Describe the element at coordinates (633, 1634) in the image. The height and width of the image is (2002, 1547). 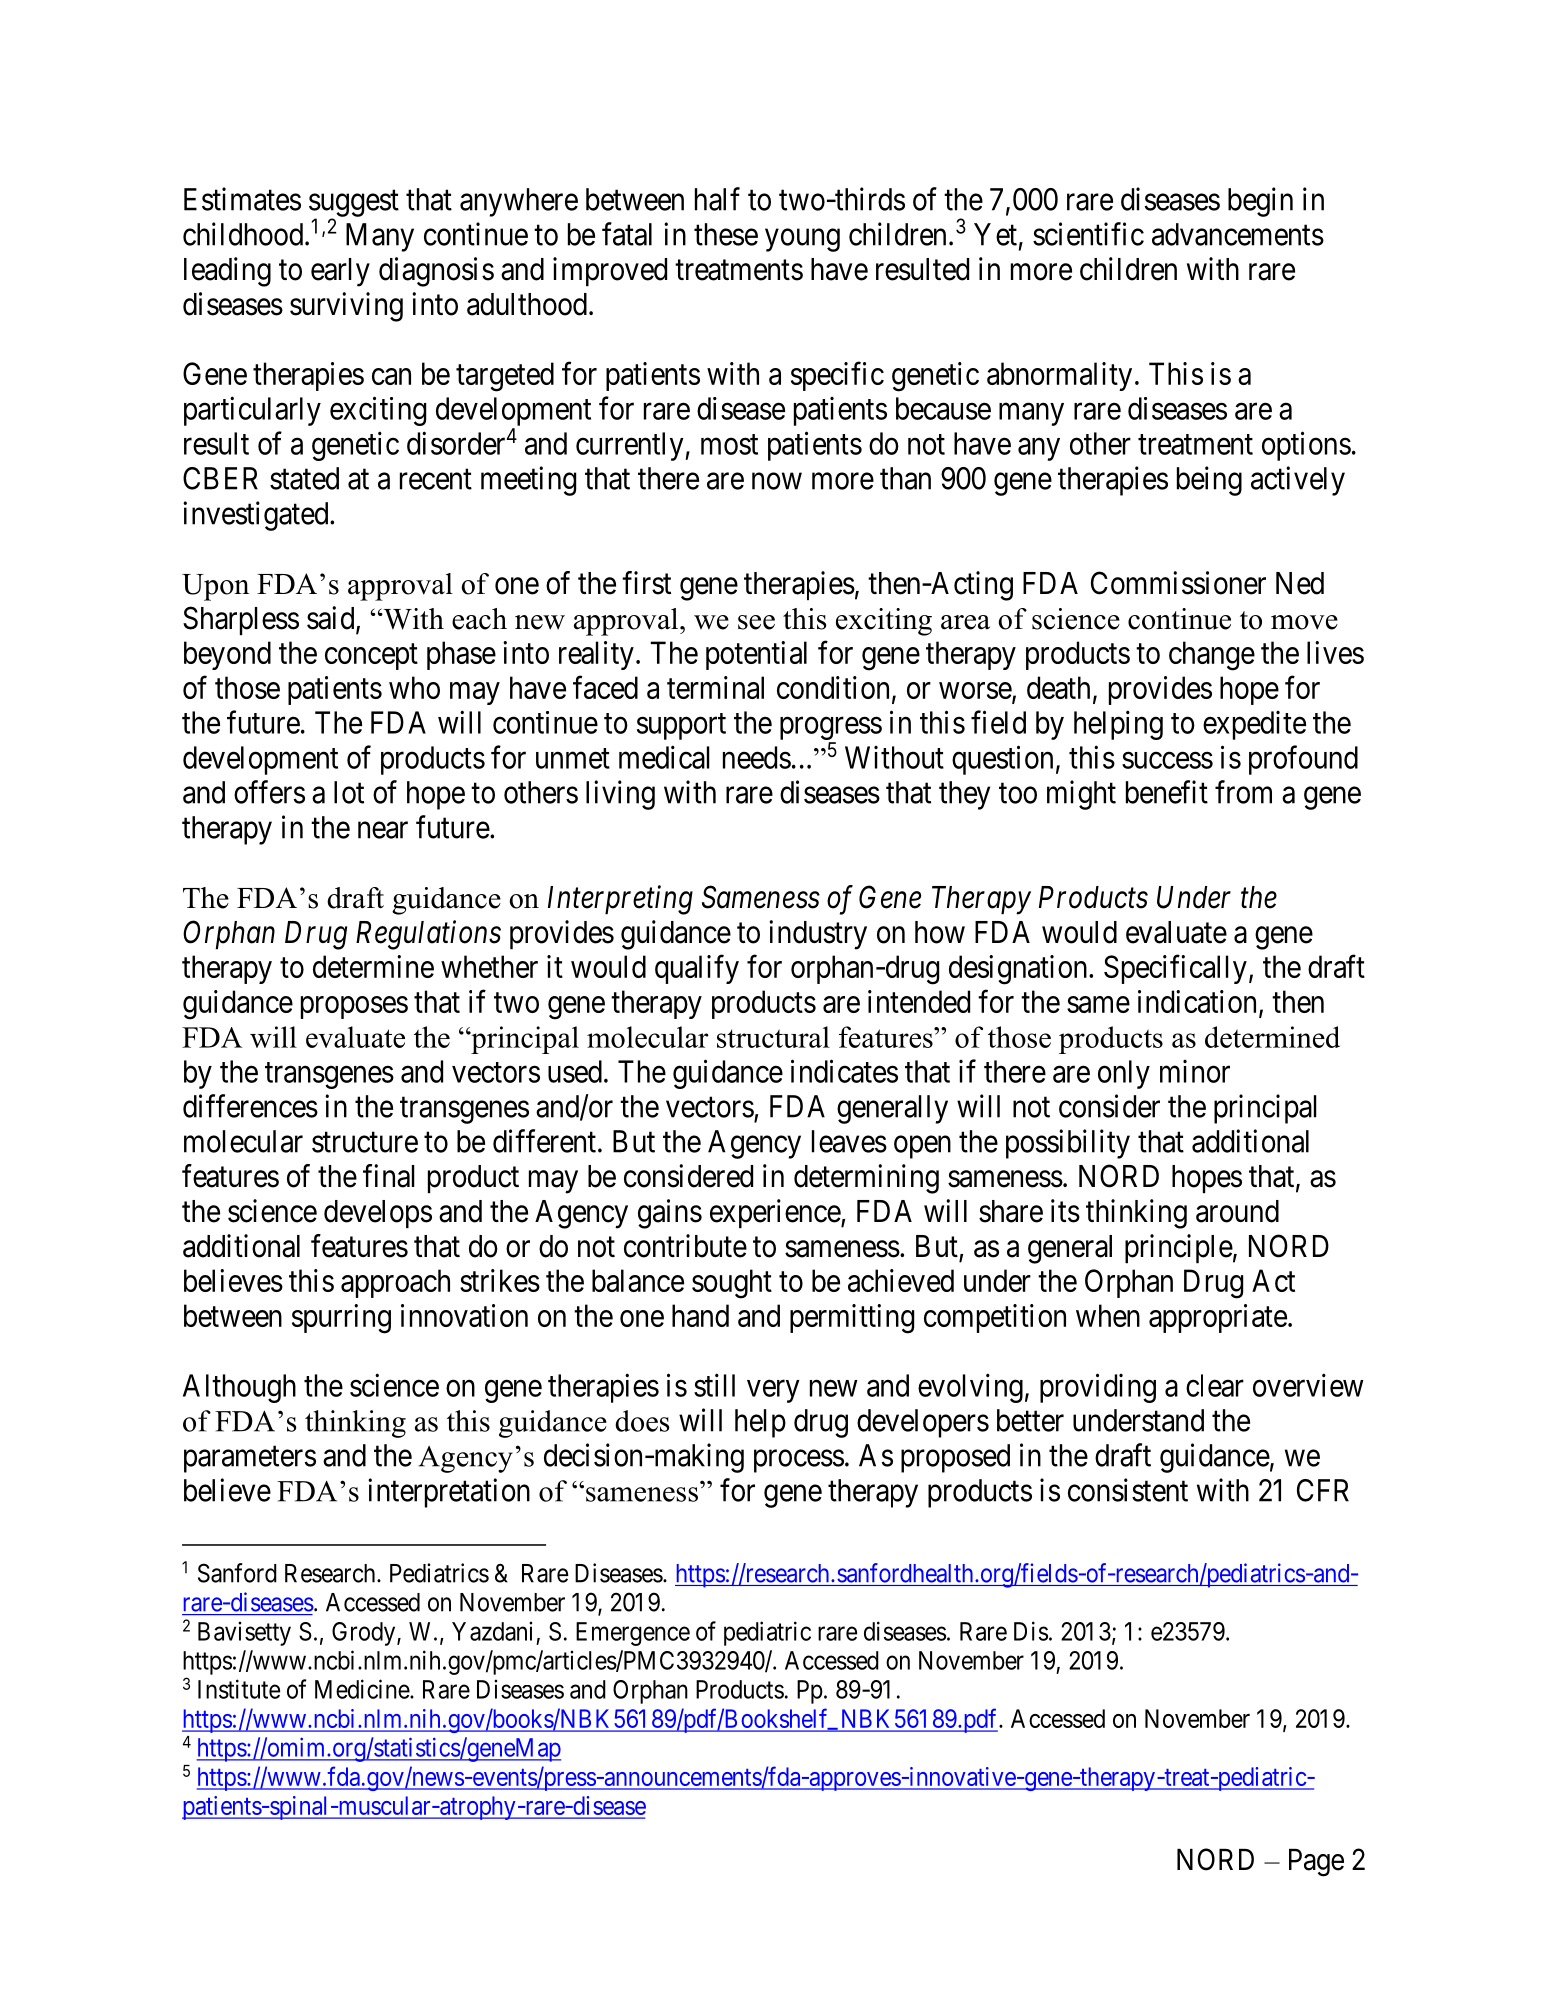
I see `Emergence` at that location.
